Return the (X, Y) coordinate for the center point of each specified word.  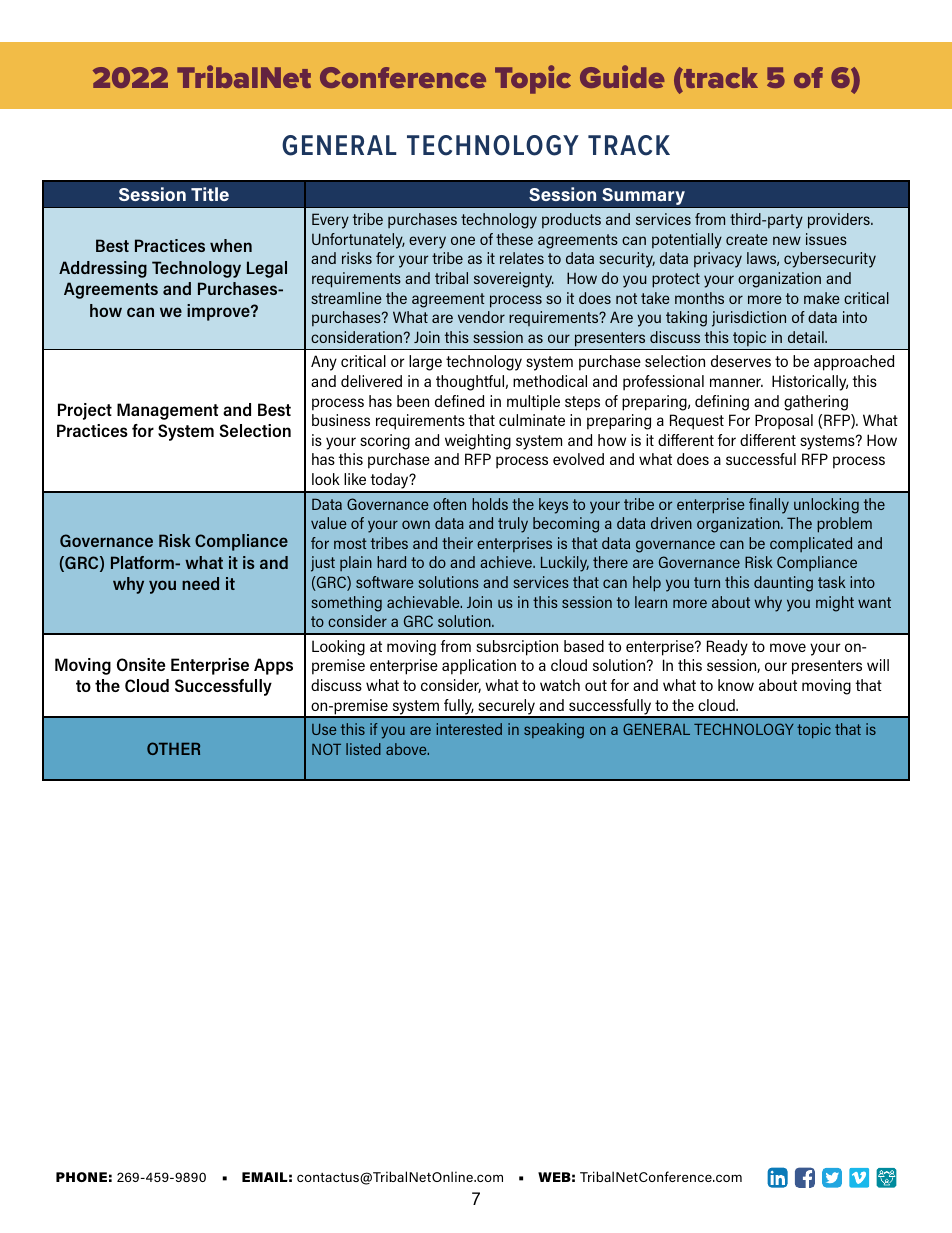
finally (769, 506)
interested (469, 729)
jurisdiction (749, 319)
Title (210, 194)
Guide (622, 76)
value (329, 523)
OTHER (173, 748)
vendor (481, 317)
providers (840, 221)
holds (490, 504)
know (736, 685)
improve (219, 312)
